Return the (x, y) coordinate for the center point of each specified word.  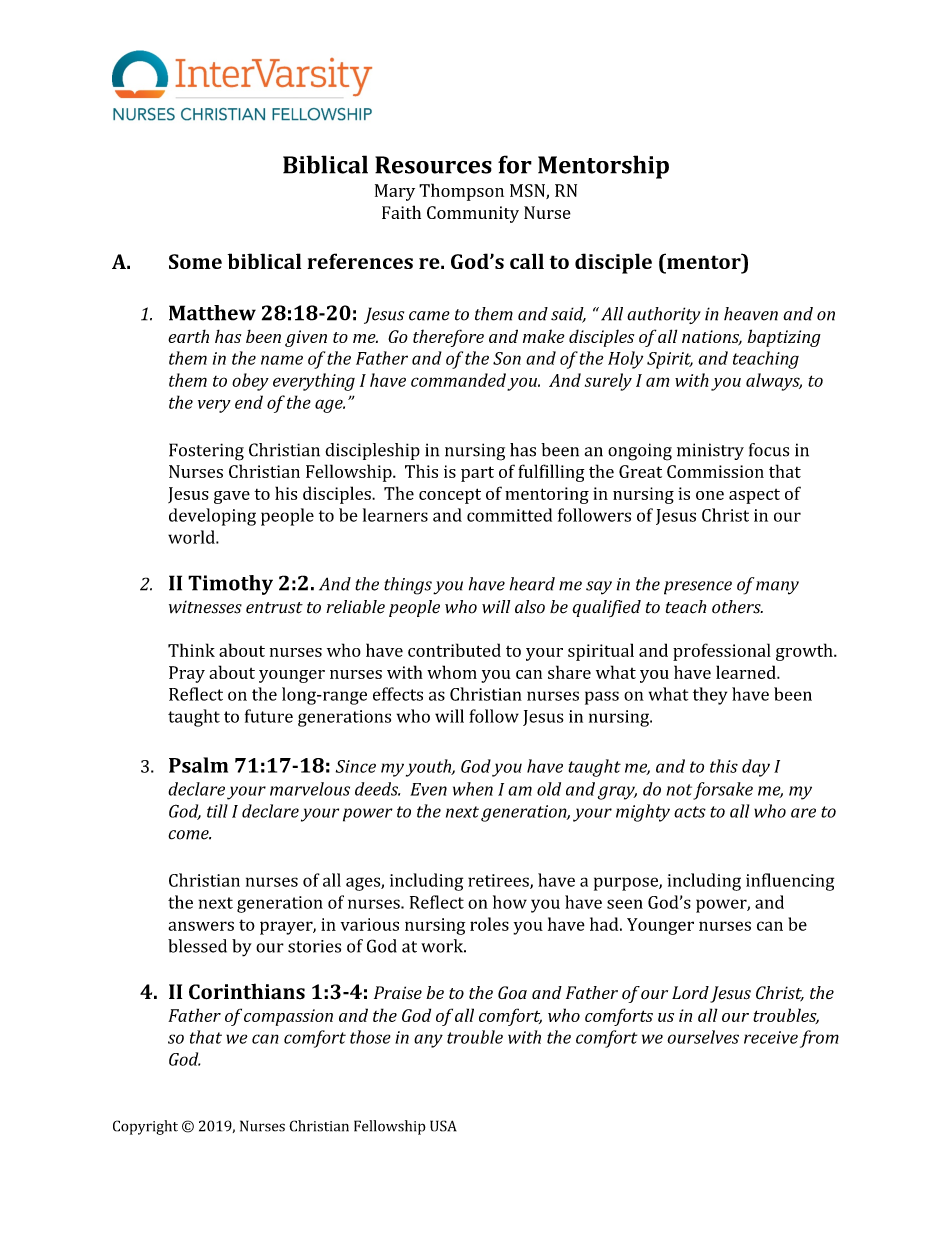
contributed (454, 650)
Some (195, 261)
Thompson (461, 192)
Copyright (145, 1127)
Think (191, 650)
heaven (751, 314)
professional (722, 652)
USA (443, 1126)
